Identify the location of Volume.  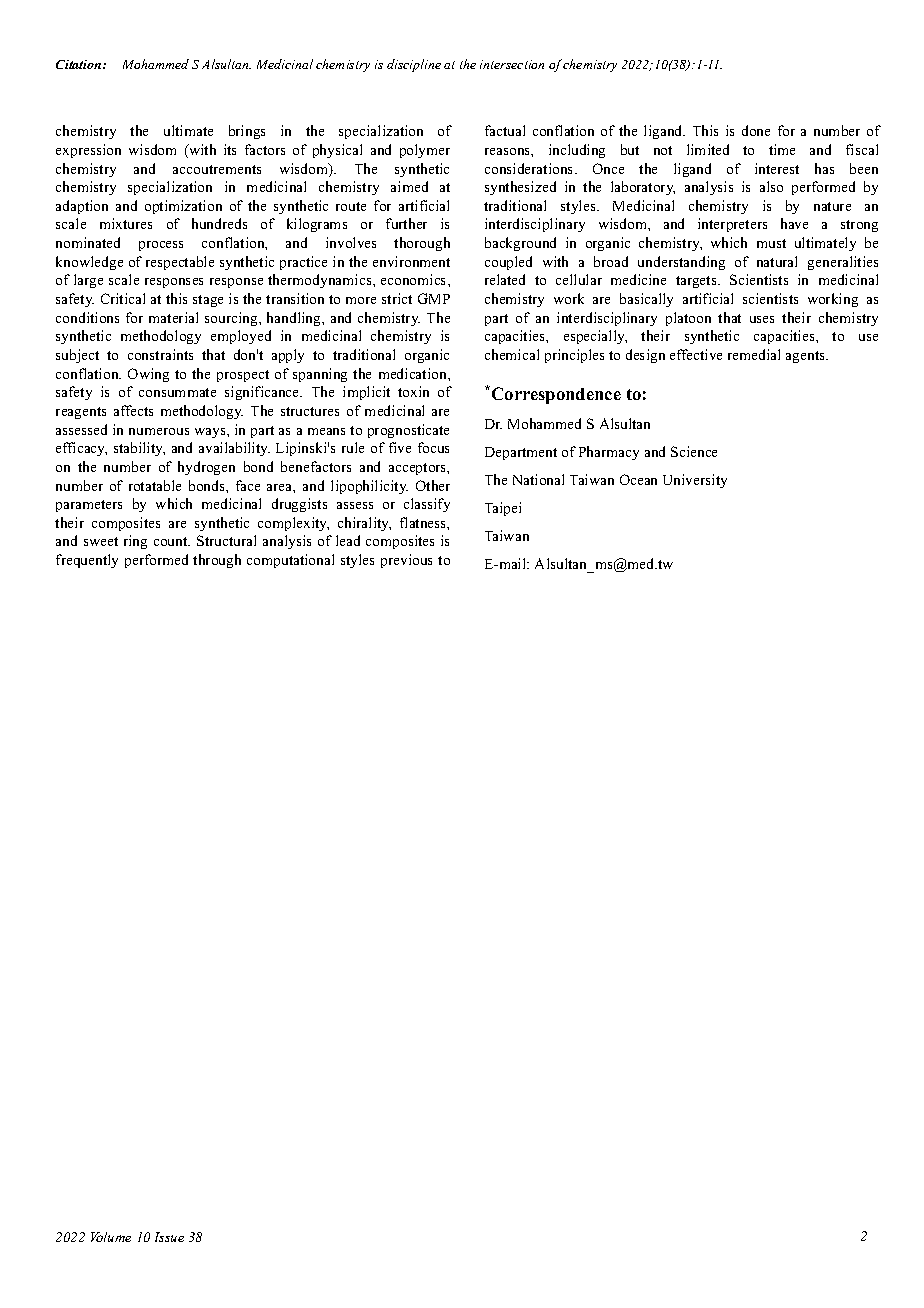
(111, 1237).
